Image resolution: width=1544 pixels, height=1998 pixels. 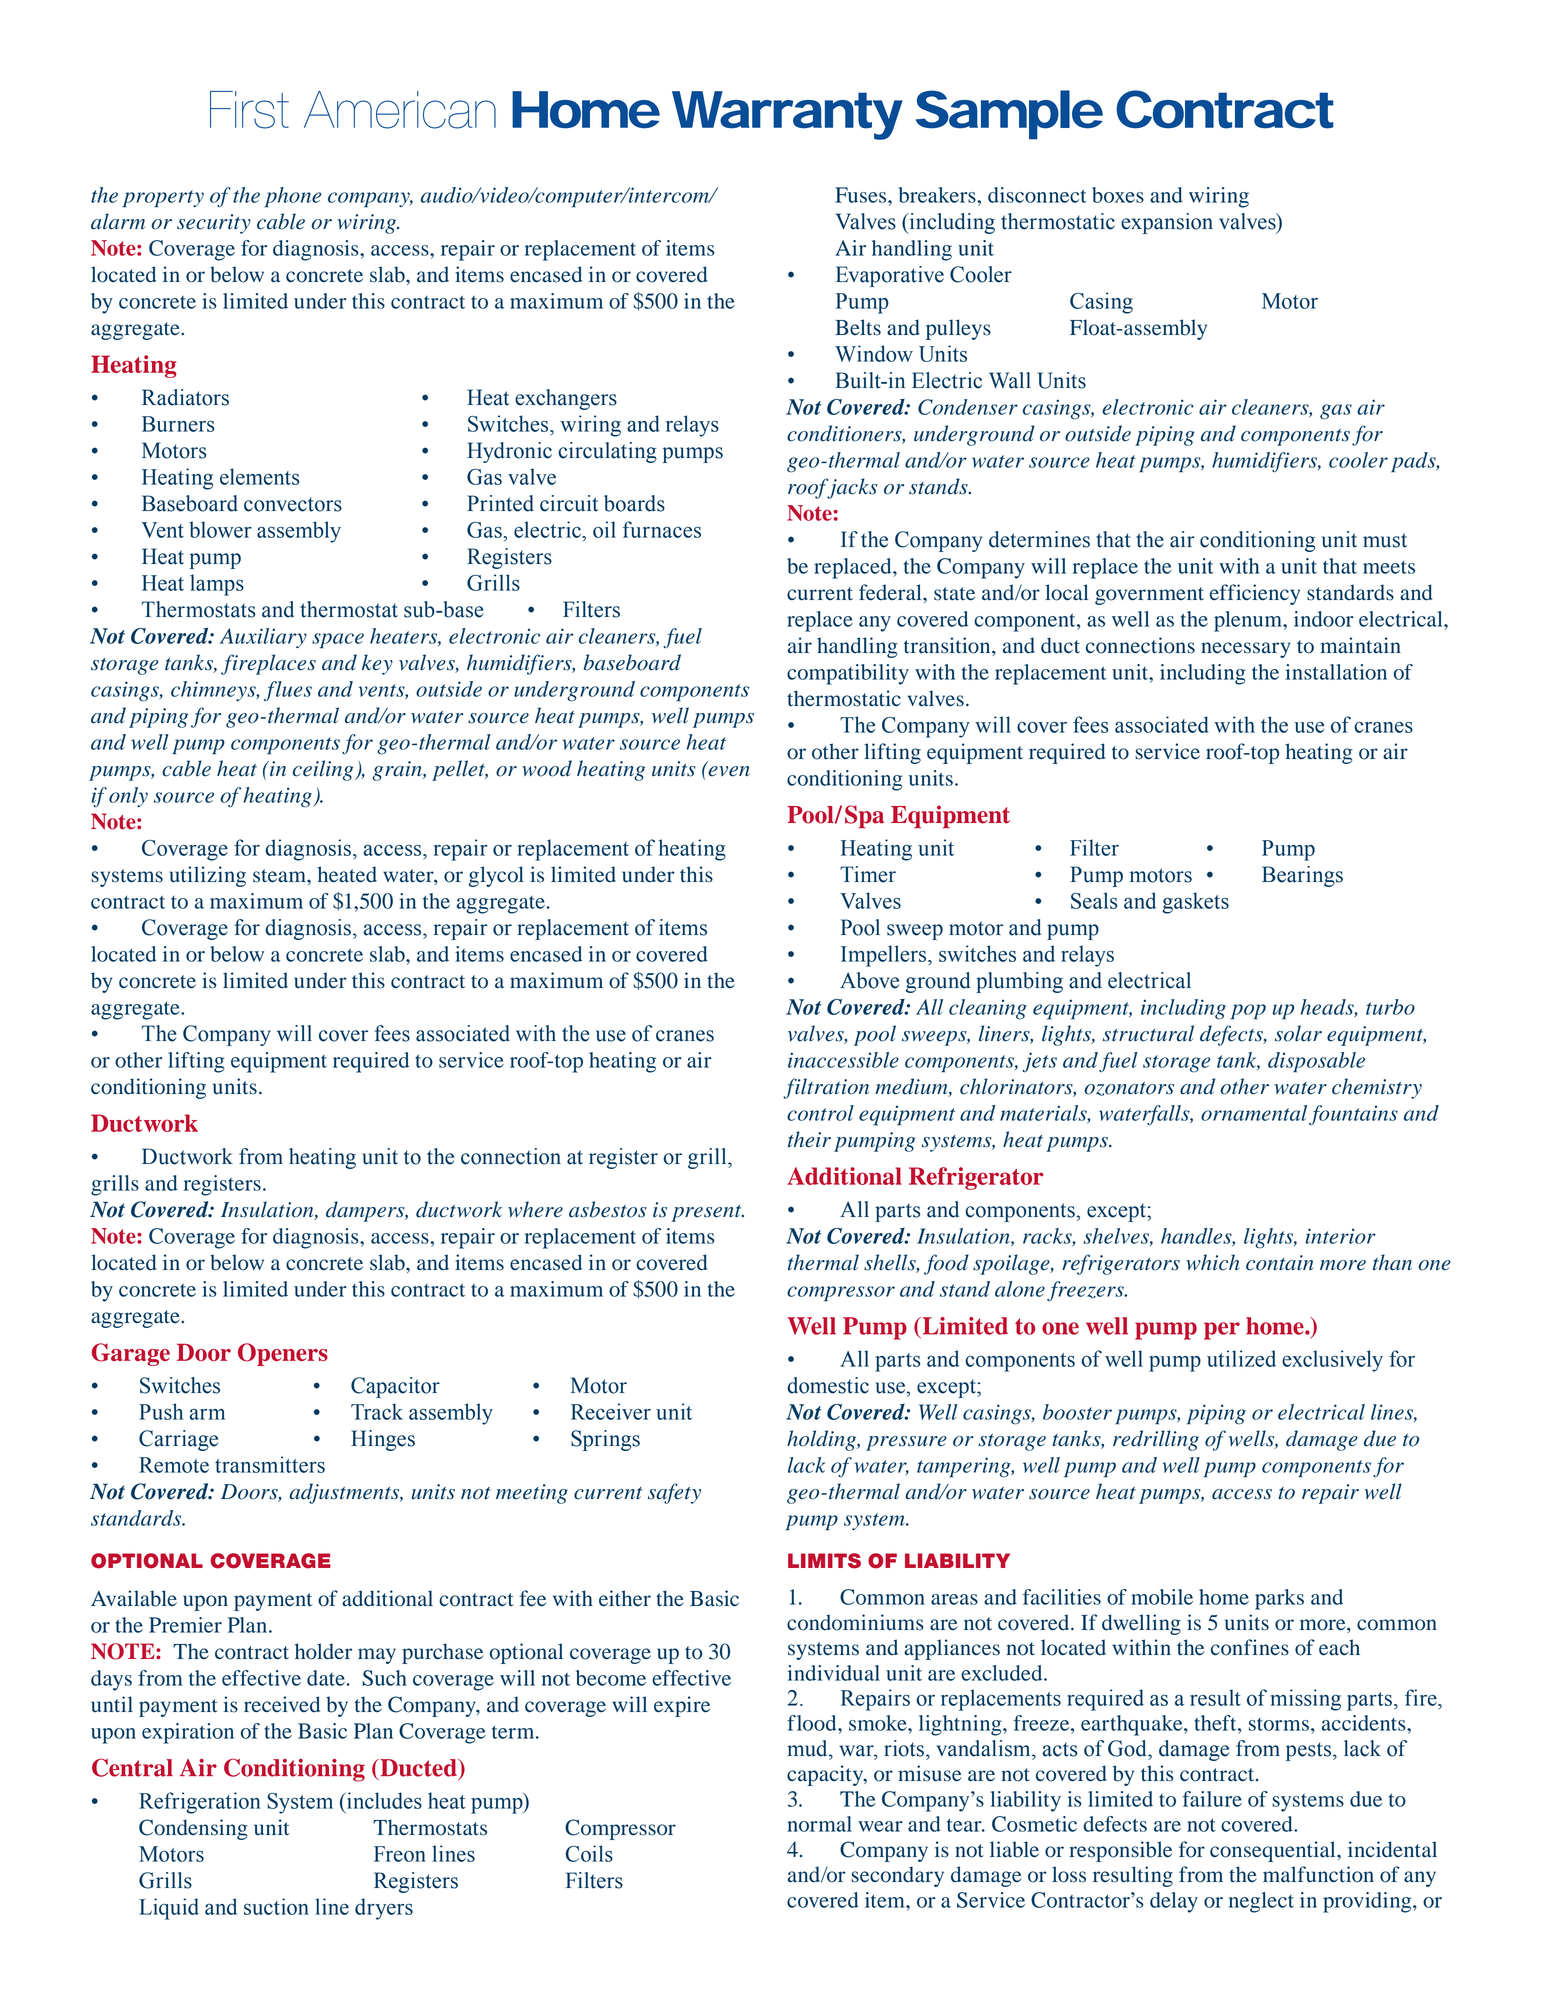 I want to click on which, so click(x=1212, y=1262).
